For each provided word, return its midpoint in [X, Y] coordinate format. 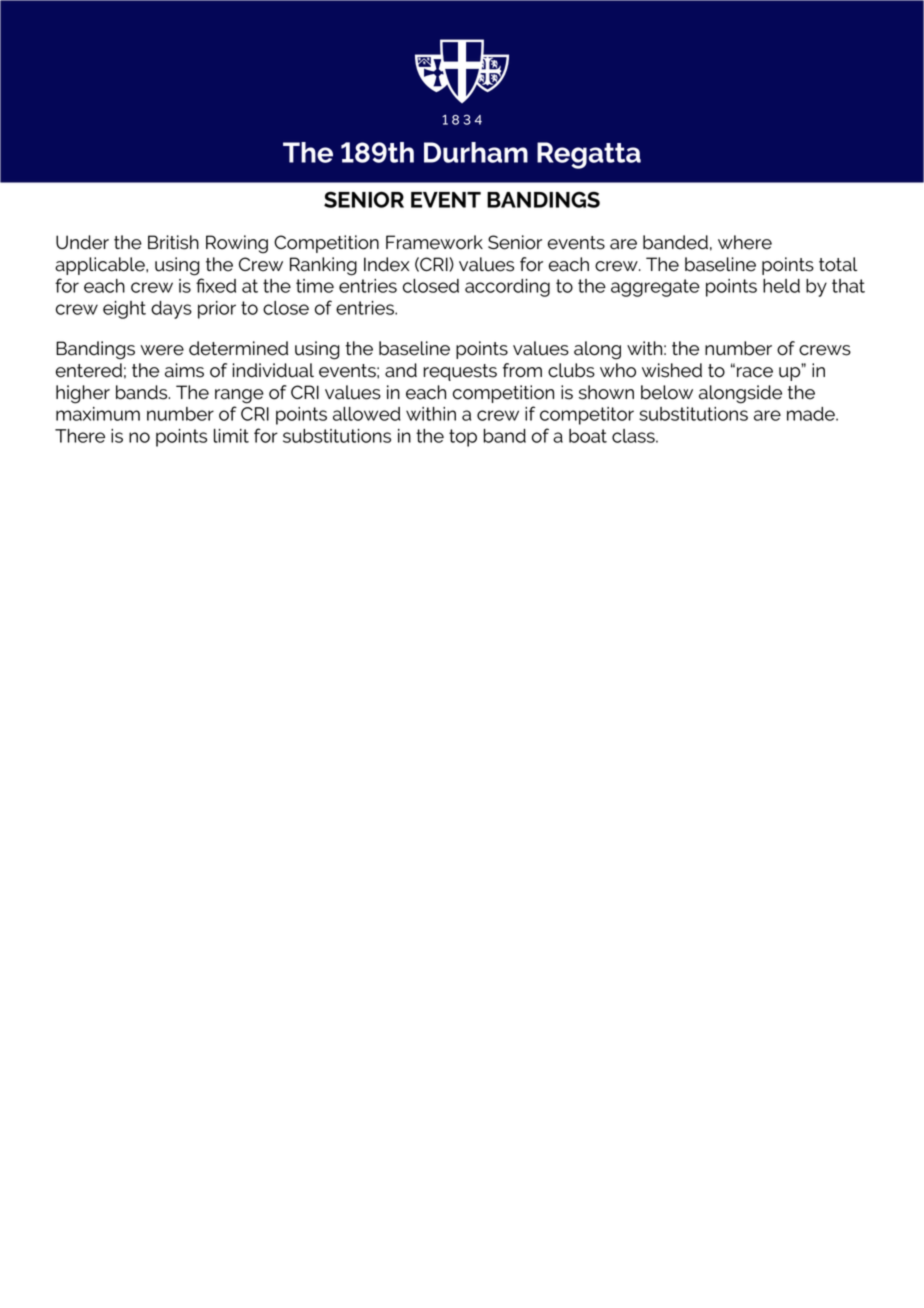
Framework [434, 242]
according [507, 288]
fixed [216, 285]
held [781, 286]
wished [672, 370]
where [745, 242]
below [667, 392]
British [173, 242]
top [463, 438]
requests [460, 372]
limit [231, 436]
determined [238, 348]
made [812, 414]
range [239, 396]
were [162, 350]
